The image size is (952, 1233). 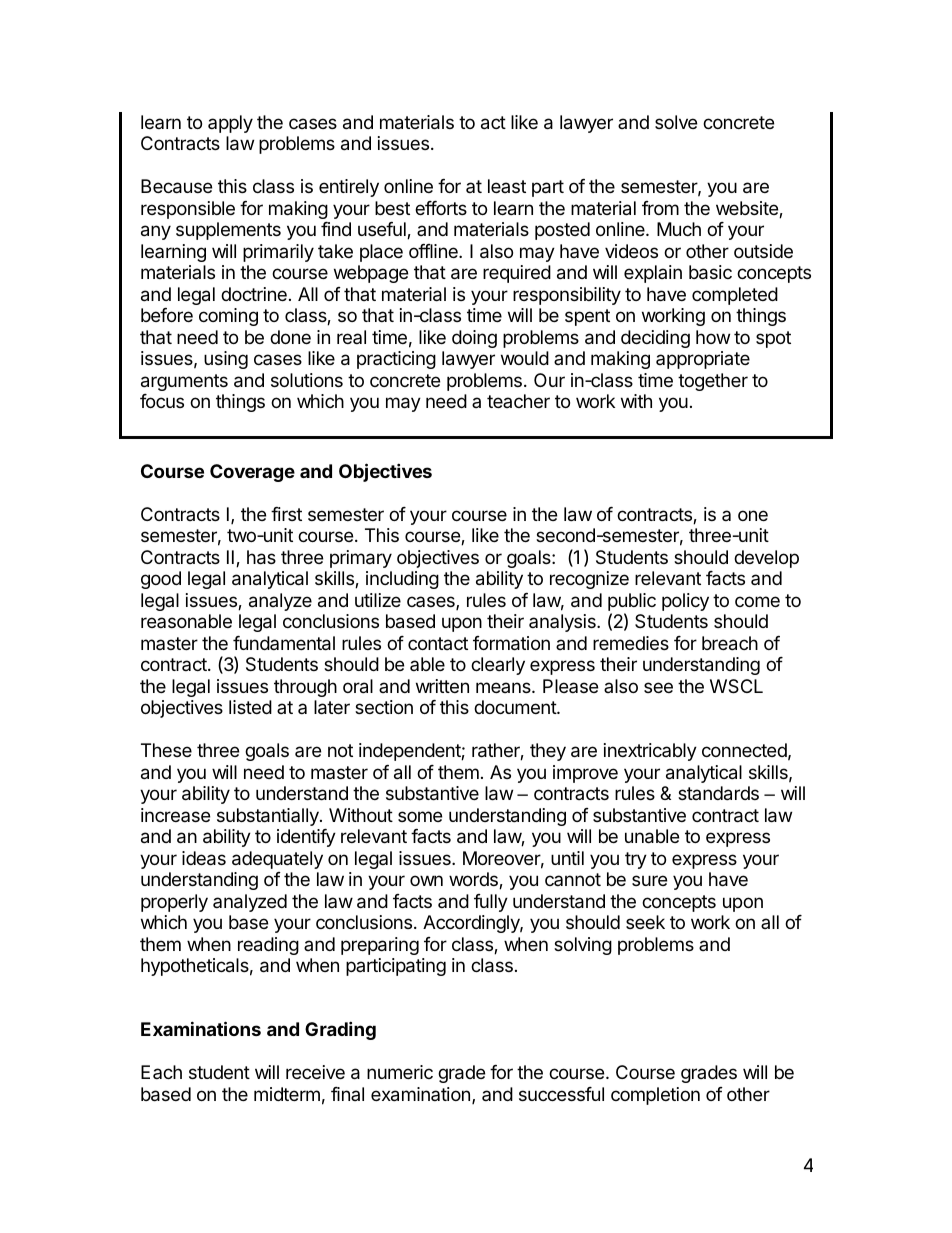 What do you see at coordinates (438, 643) in the document?
I see `contact` at bounding box center [438, 643].
